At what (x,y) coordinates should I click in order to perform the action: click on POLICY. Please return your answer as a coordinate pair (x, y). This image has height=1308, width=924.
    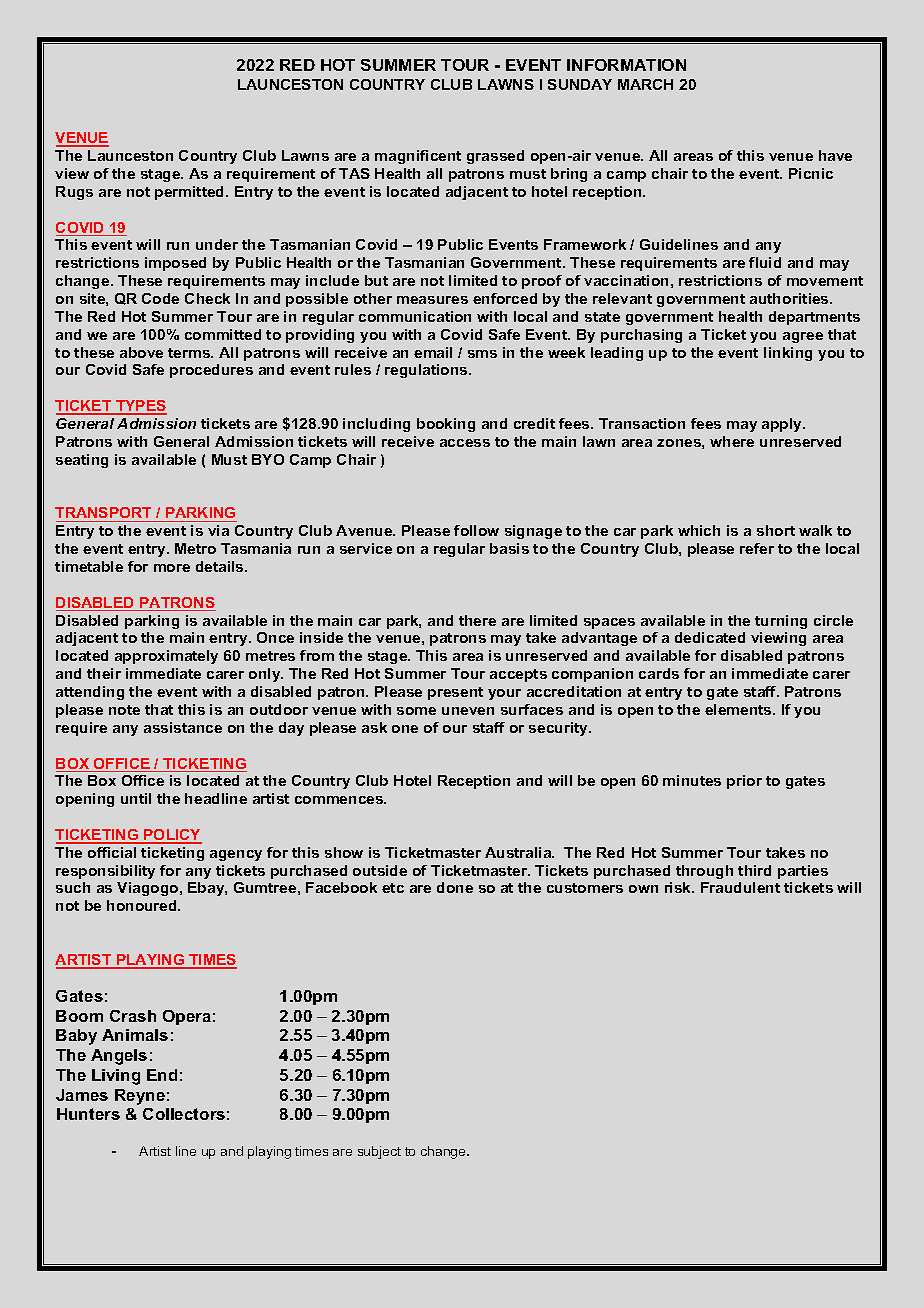
    Looking at the image, I should click on (172, 836).
